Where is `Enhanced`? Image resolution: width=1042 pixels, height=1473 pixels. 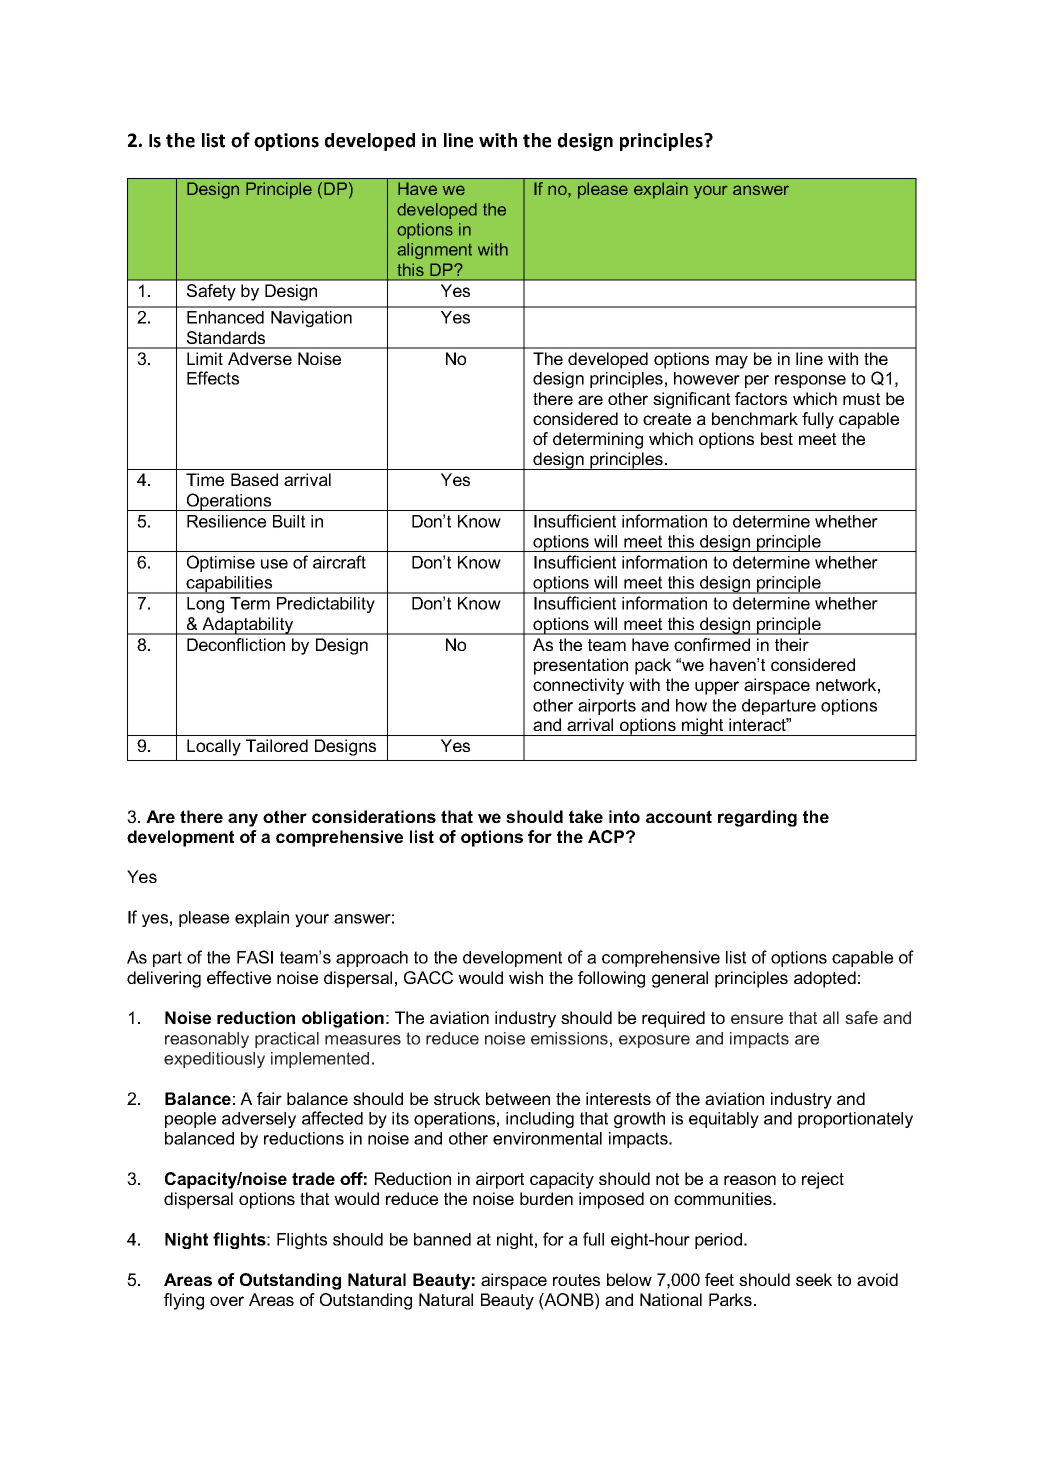 Enhanced is located at coordinates (225, 317).
